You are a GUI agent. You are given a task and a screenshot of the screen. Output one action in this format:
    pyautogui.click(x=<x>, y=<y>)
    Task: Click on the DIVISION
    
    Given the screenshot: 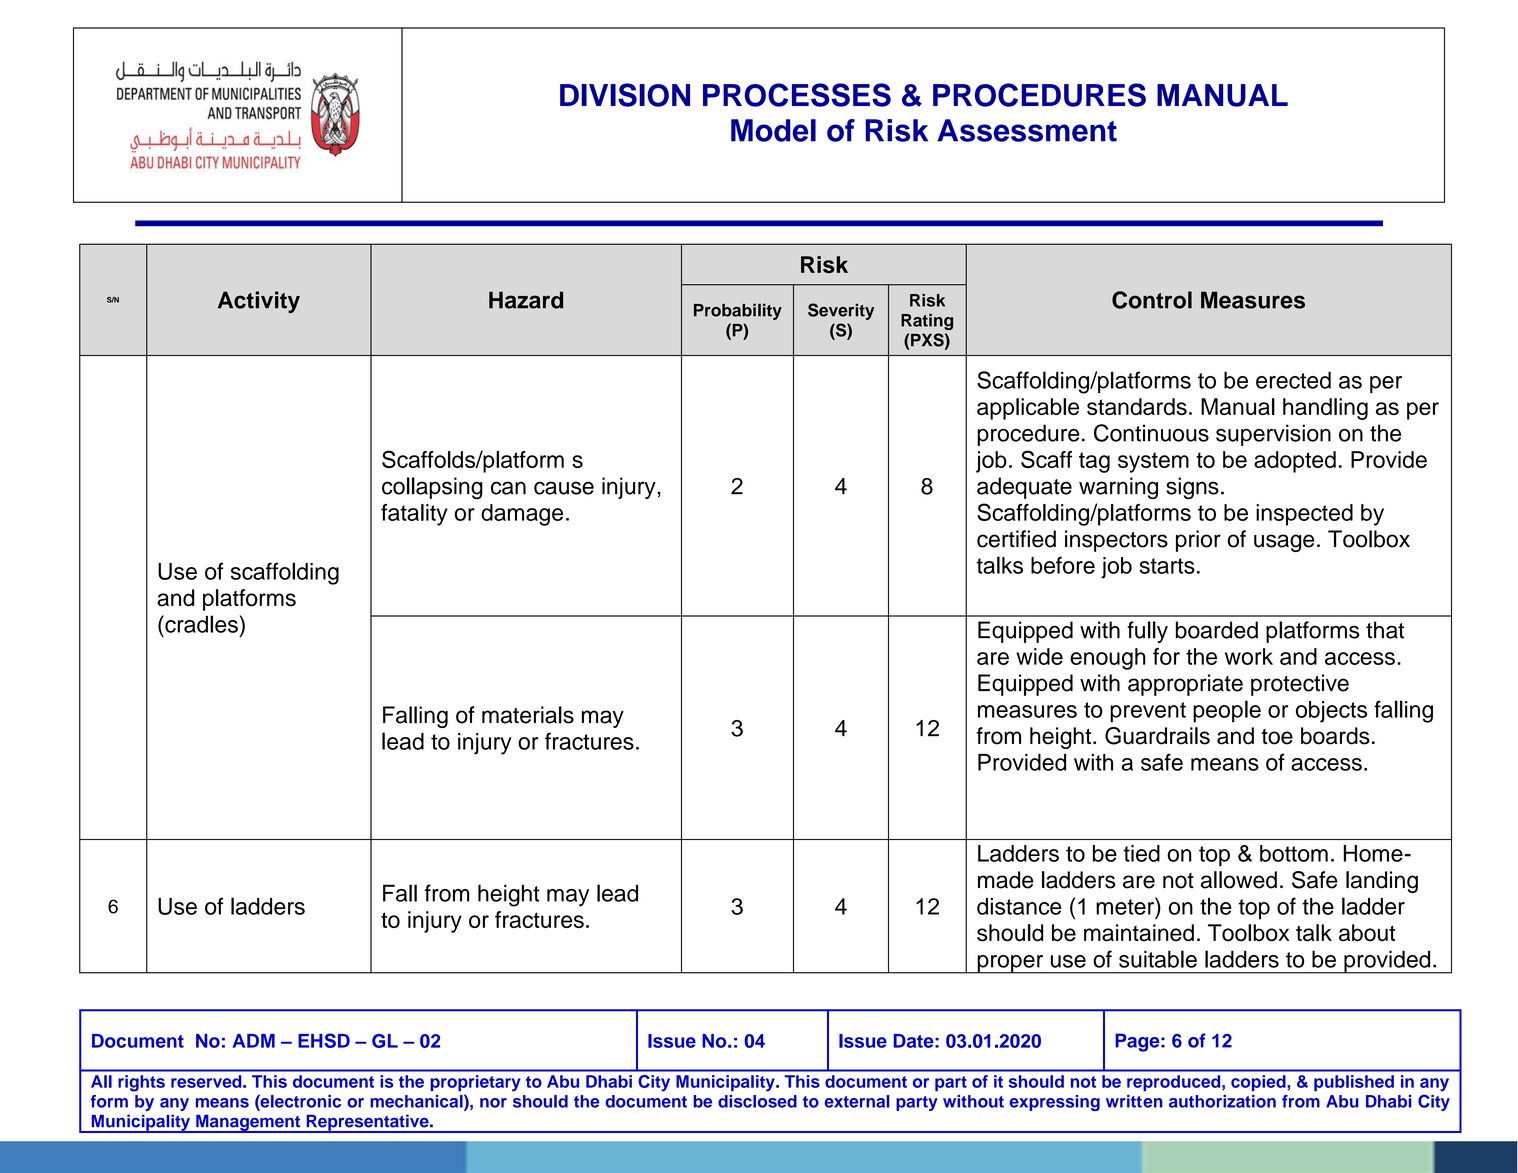 What is the action you would take?
    pyautogui.click(x=625, y=95)
